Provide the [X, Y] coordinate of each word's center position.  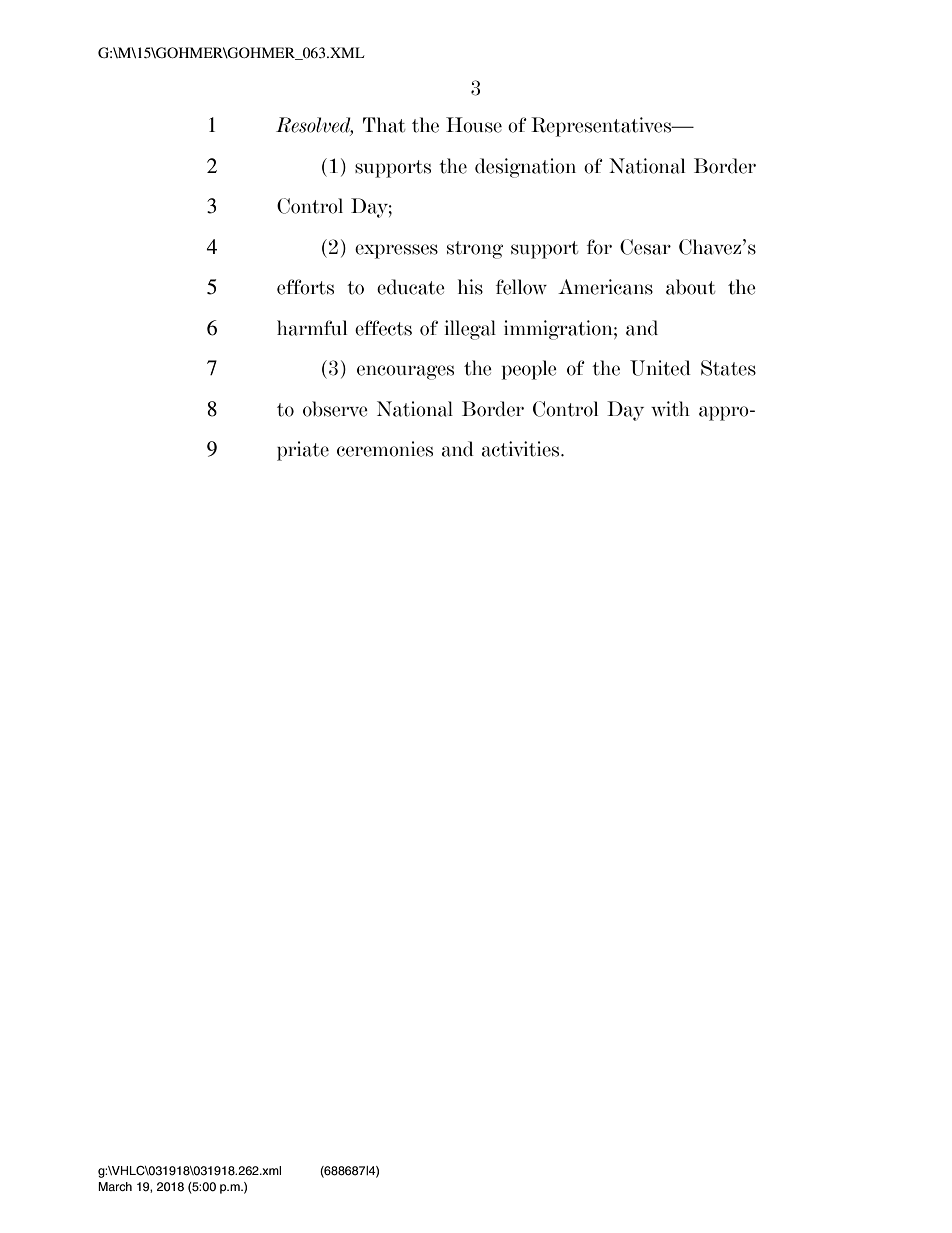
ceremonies [385, 449]
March [115, 1186]
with [670, 409]
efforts [305, 287]
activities [522, 449]
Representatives [602, 127]
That [384, 125]
